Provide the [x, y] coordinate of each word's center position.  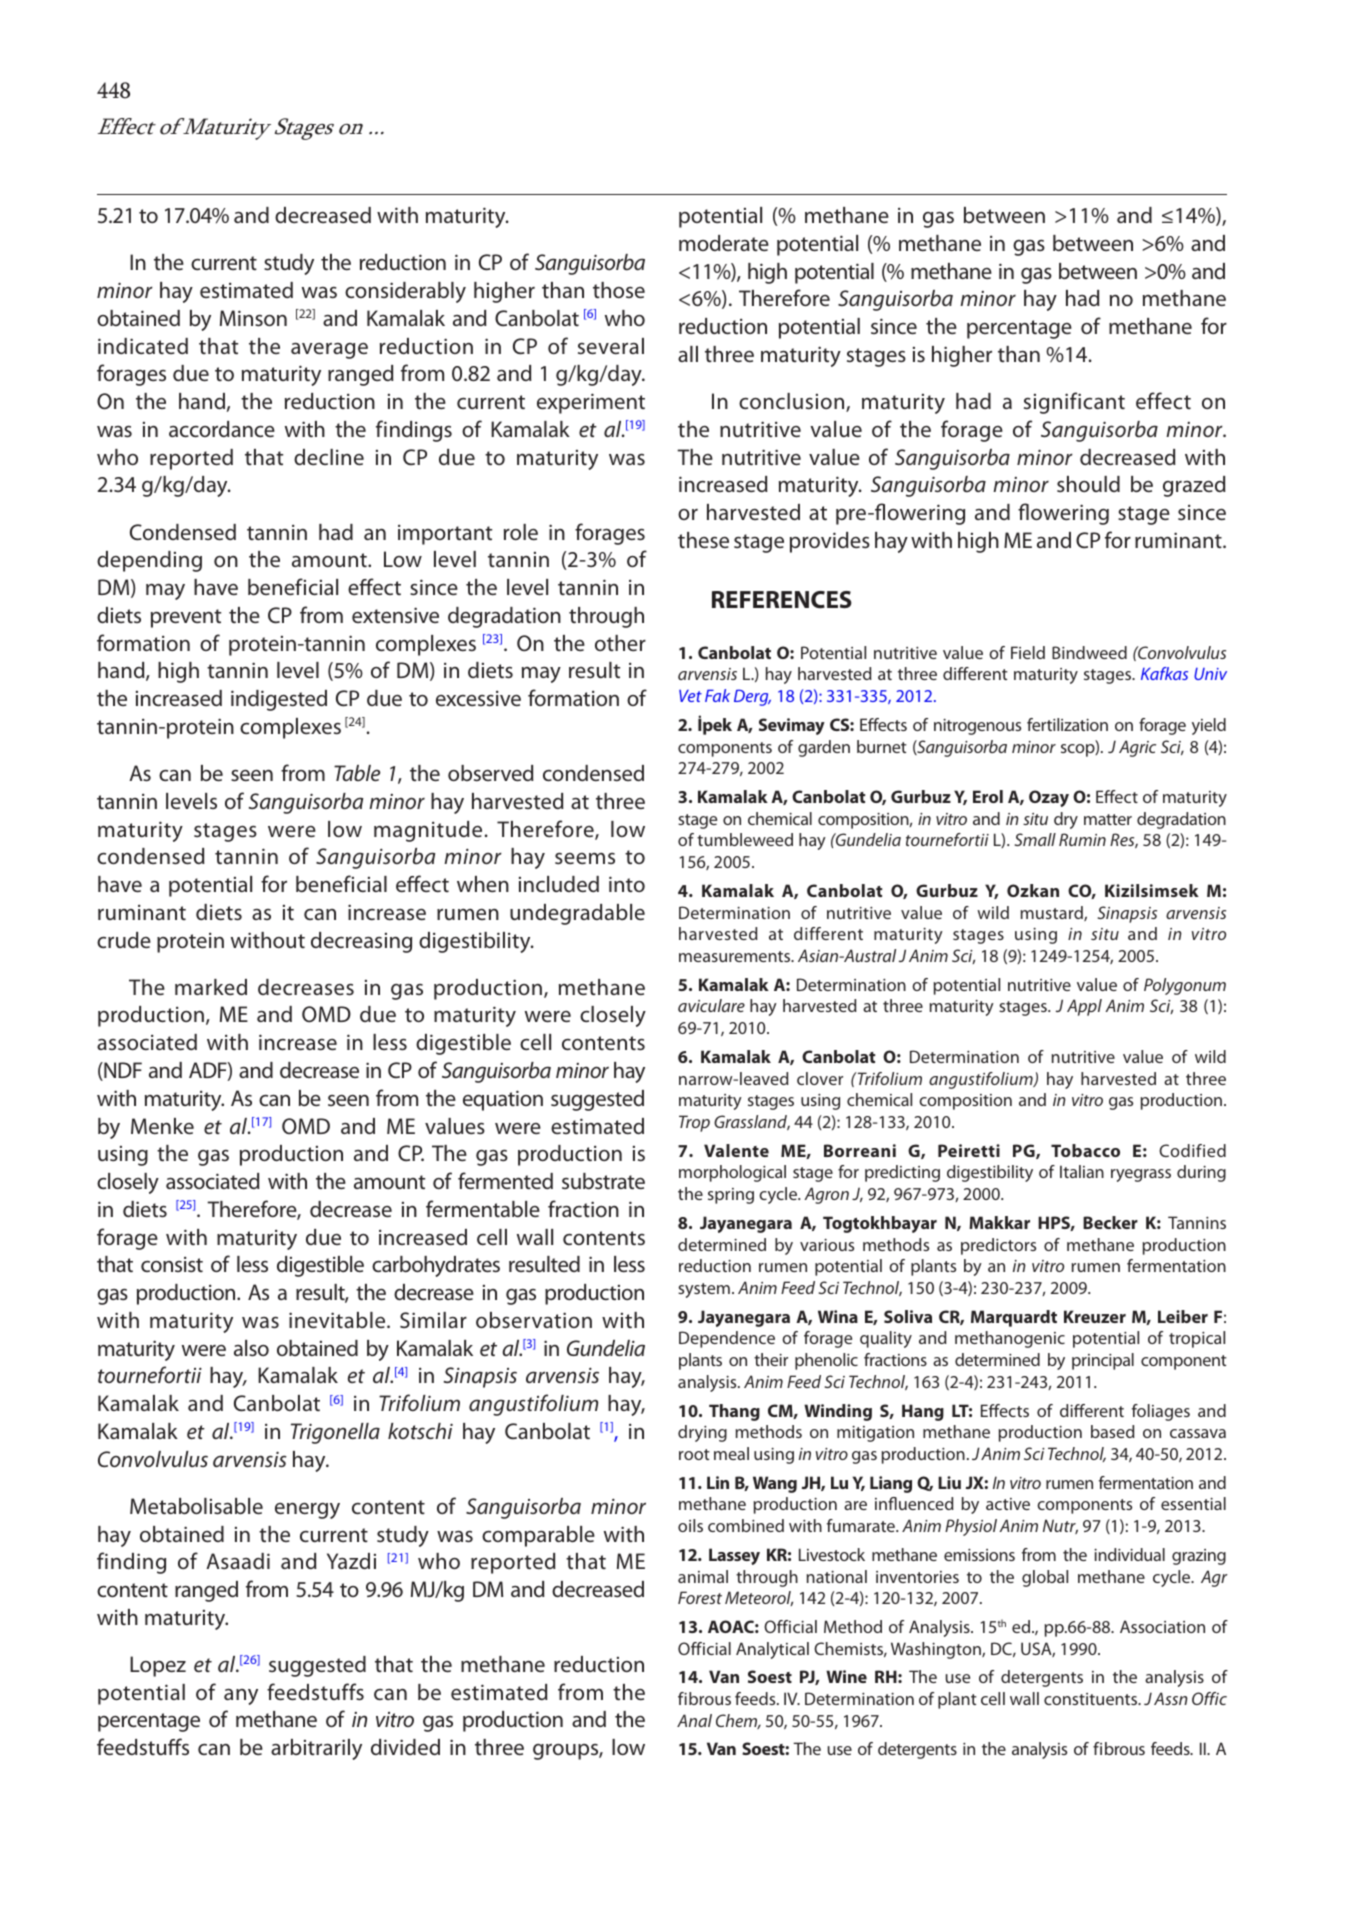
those [619, 290]
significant [1074, 403]
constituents [1092, 1699]
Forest [700, 1597]
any [241, 1697]
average [329, 351]
